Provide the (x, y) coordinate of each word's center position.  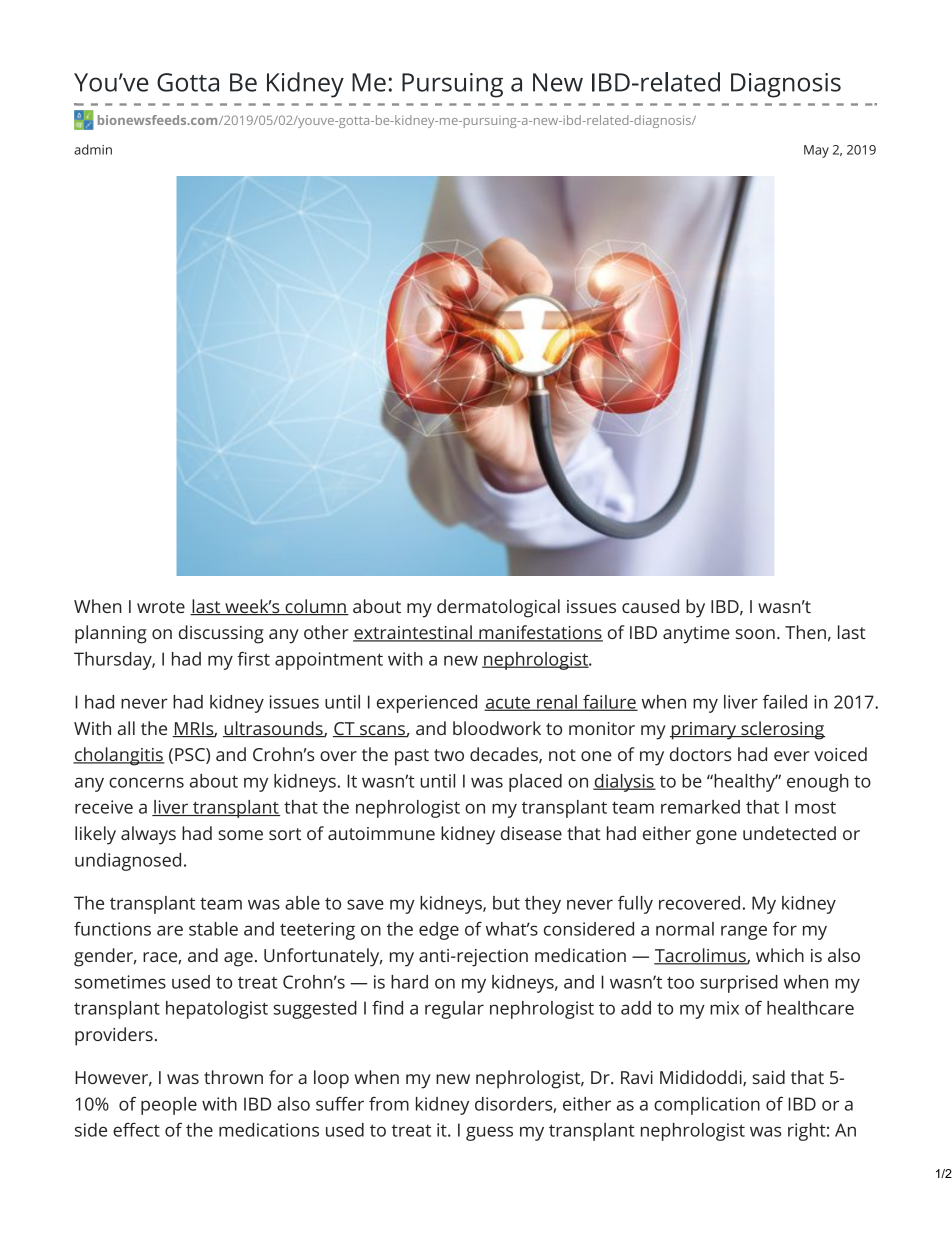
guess (489, 1133)
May (816, 151)
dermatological (498, 608)
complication (707, 1106)
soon (755, 634)
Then (805, 632)
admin (93, 149)
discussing (221, 634)
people (169, 1106)
